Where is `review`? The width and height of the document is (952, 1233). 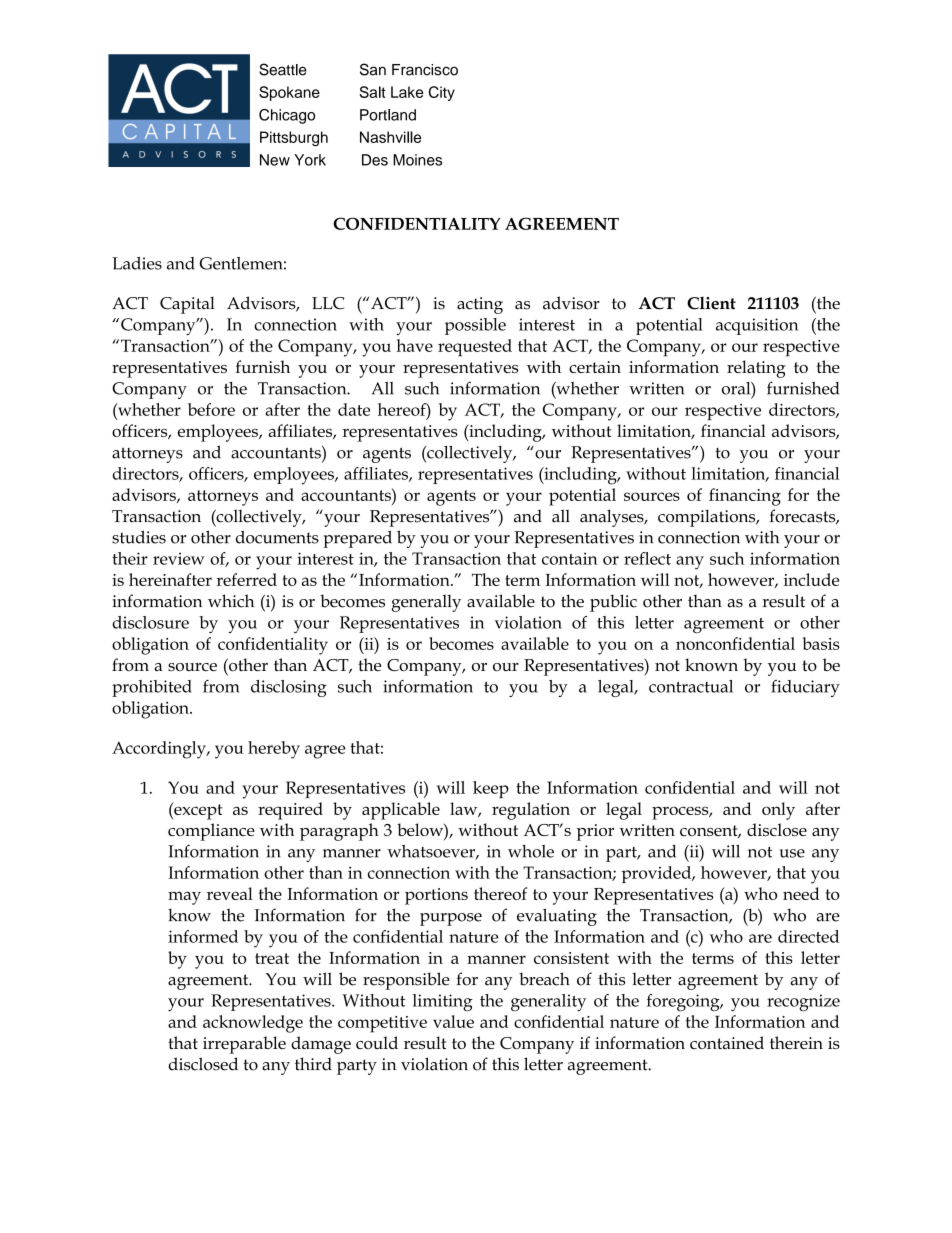 review is located at coordinates (179, 559).
